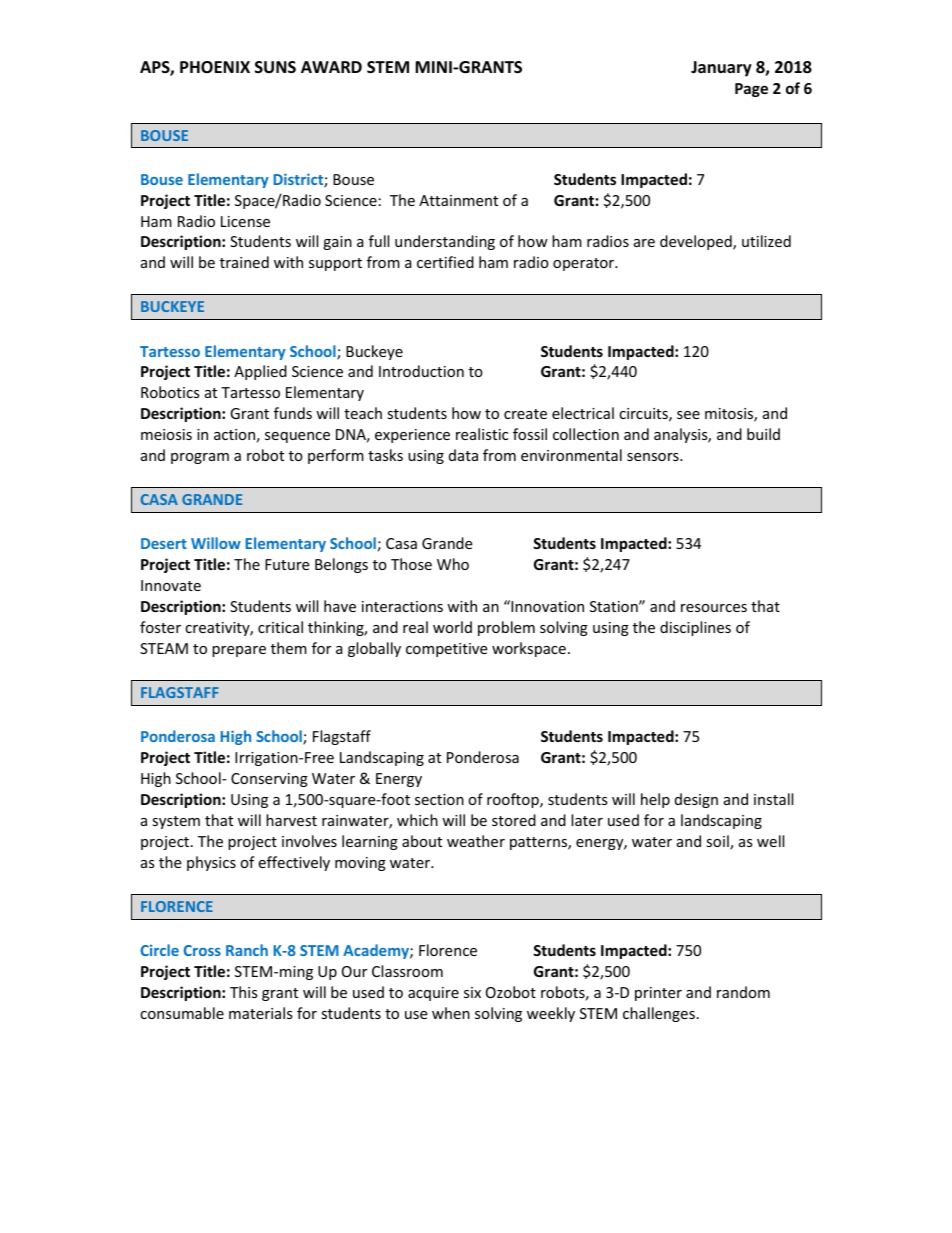 The height and width of the image is (1233, 952). What do you see at coordinates (287, 564) in the image?
I see `Future` at bounding box center [287, 564].
